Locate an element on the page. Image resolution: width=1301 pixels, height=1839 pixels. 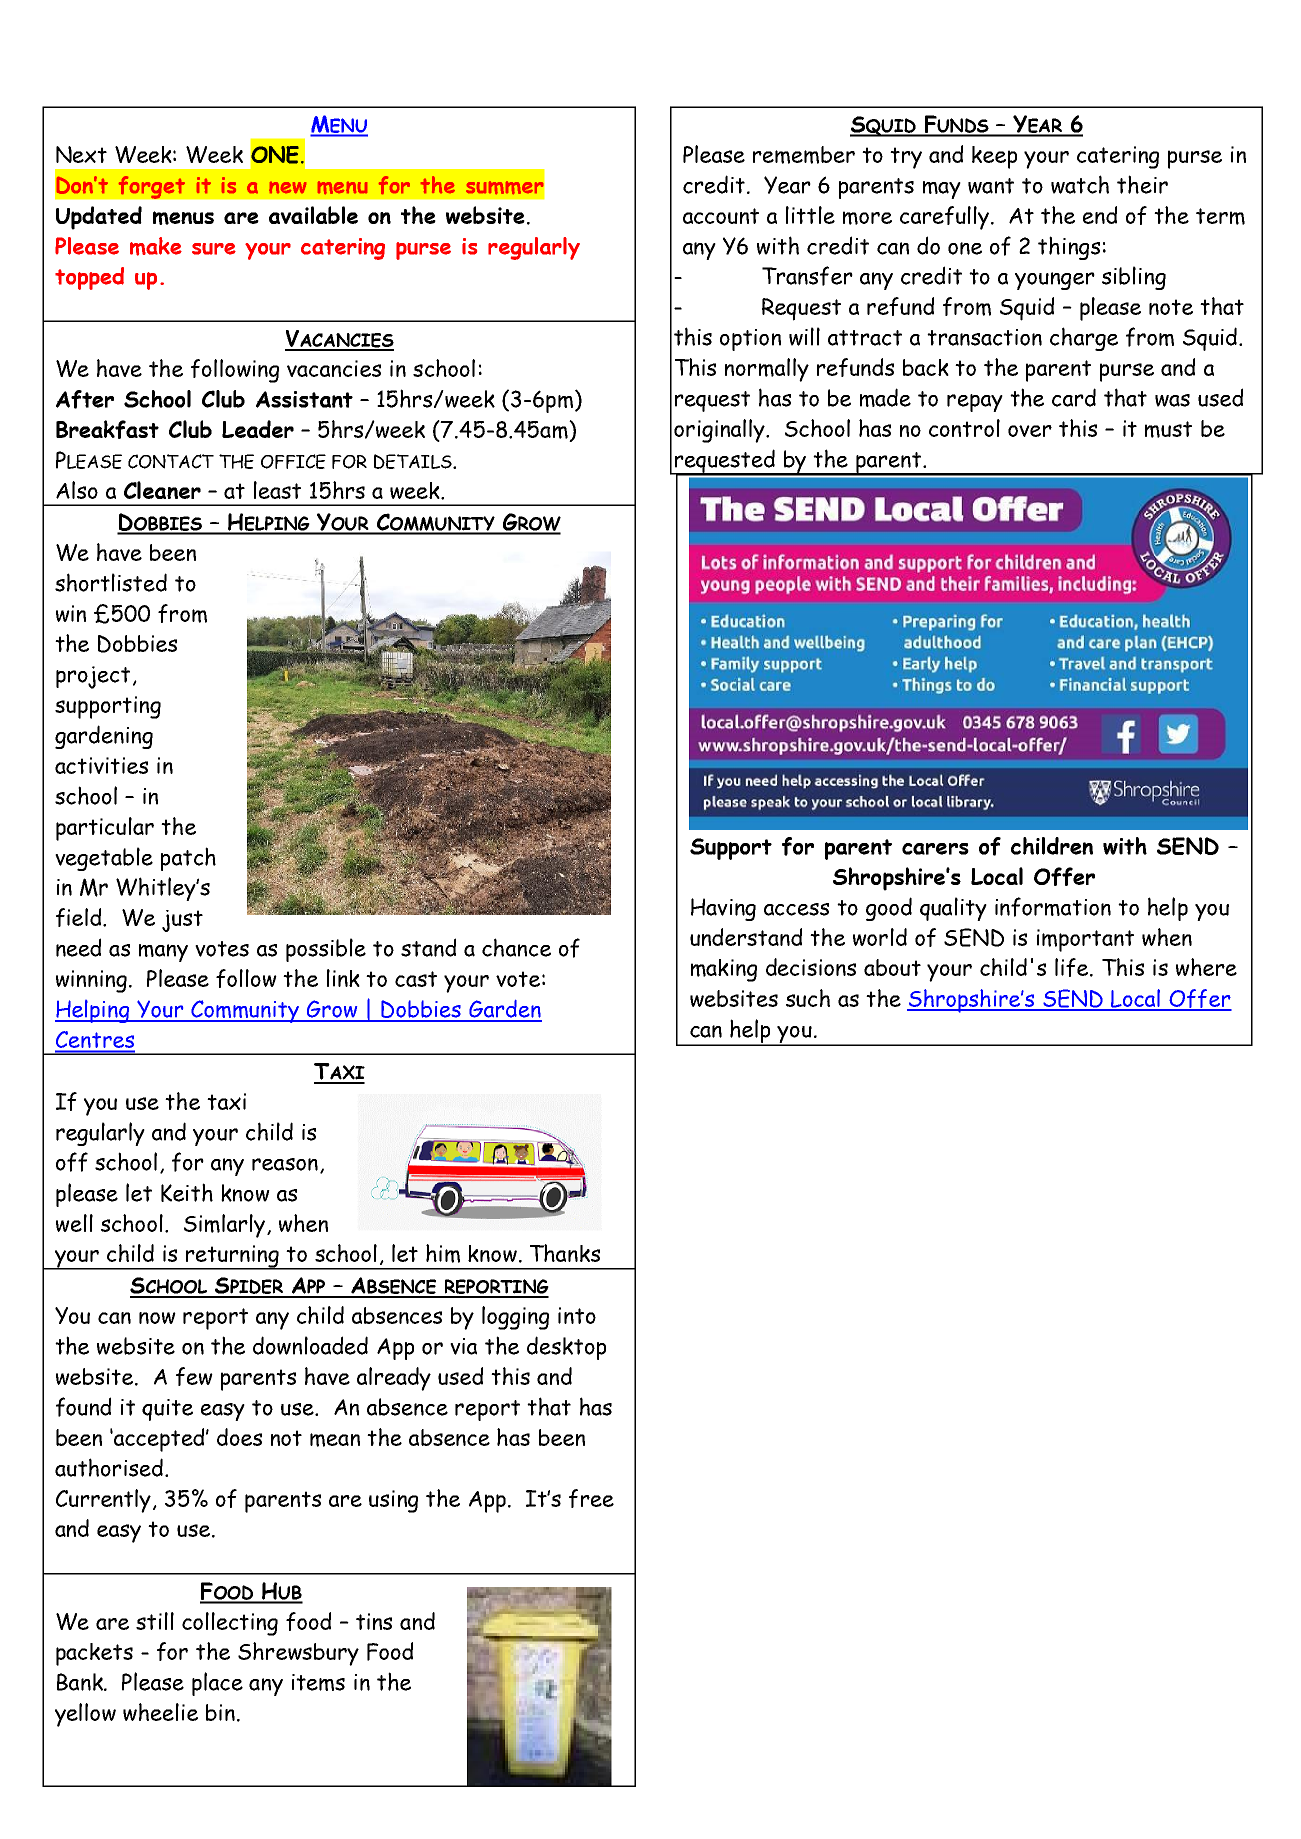
Keith is located at coordinates (187, 1192).
